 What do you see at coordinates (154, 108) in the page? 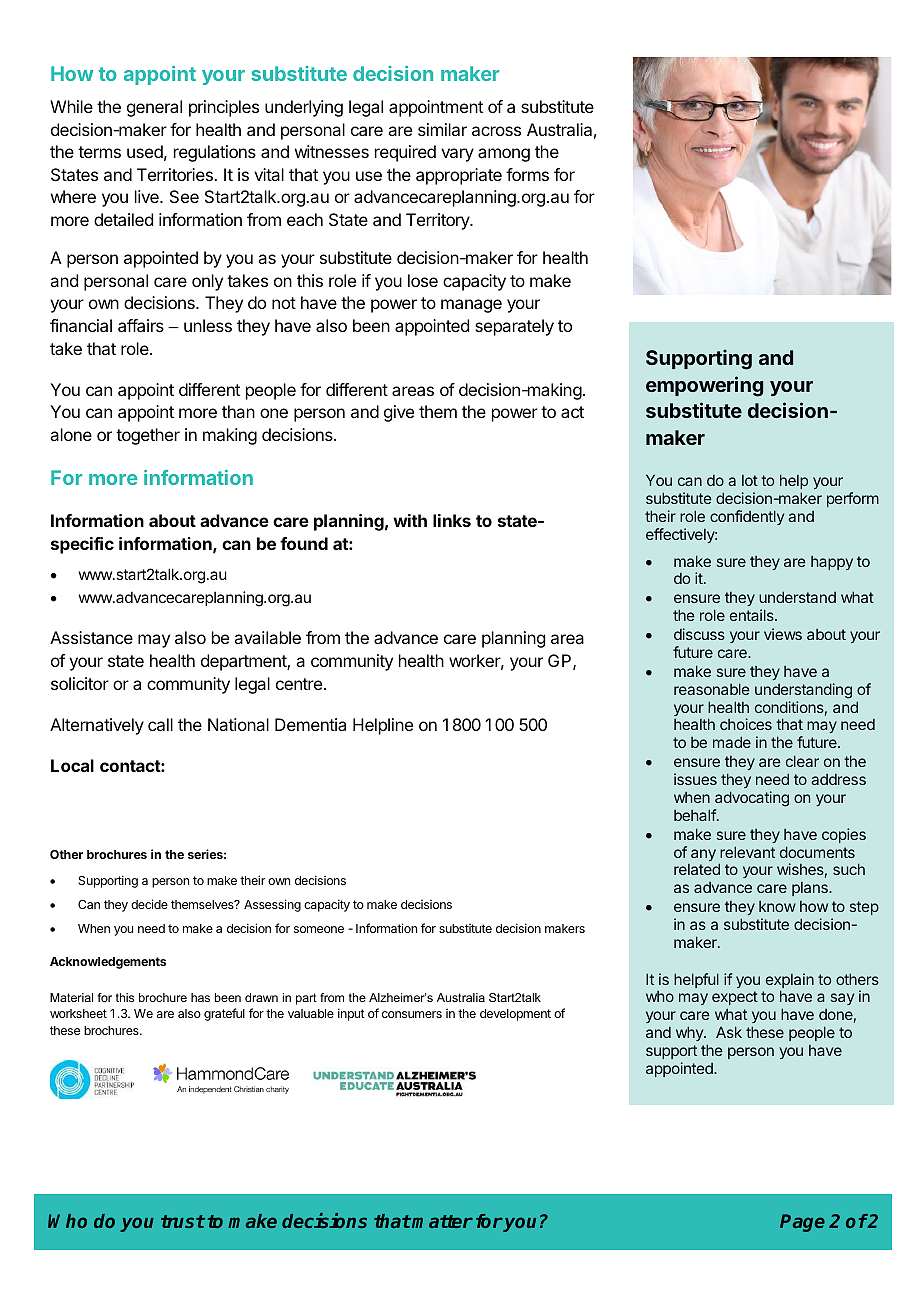
I see `general` at bounding box center [154, 108].
